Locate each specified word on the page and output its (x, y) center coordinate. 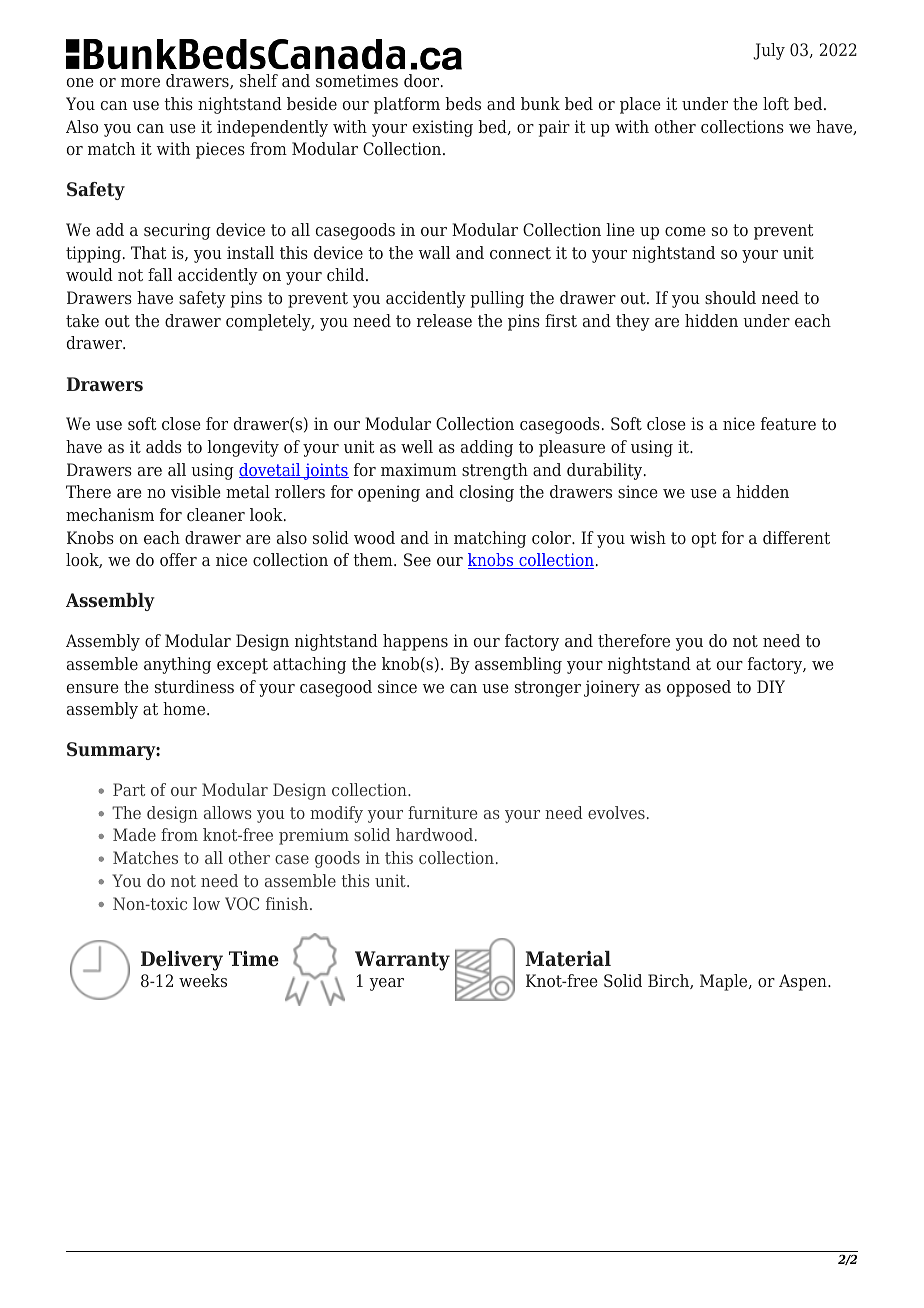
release (444, 320)
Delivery (182, 961)
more (140, 82)
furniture (442, 812)
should (730, 297)
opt (704, 540)
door (423, 80)
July (769, 51)
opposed (699, 688)
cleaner (216, 514)
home (185, 708)
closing (487, 493)
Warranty (402, 961)
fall (160, 274)
